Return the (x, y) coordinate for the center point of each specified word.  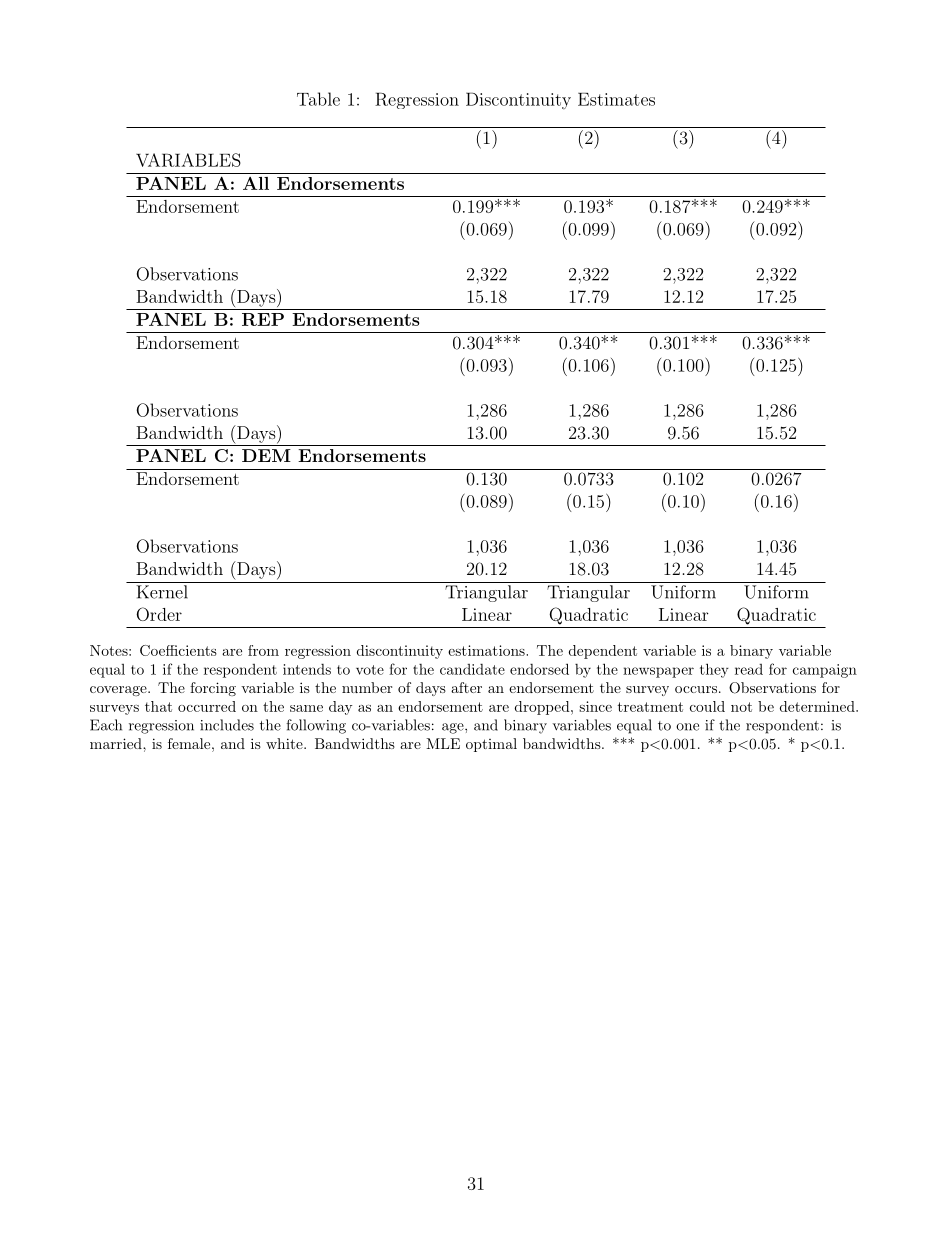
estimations (487, 650)
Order (159, 614)
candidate (472, 669)
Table (318, 99)
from (263, 650)
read (749, 669)
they (714, 670)
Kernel (162, 592)
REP (263, 319)
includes (227, 725)
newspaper (658, 672)
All (256, 183)
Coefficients (178, 650)
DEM (266, 455)
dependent (603, 652)
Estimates (616, 99)
